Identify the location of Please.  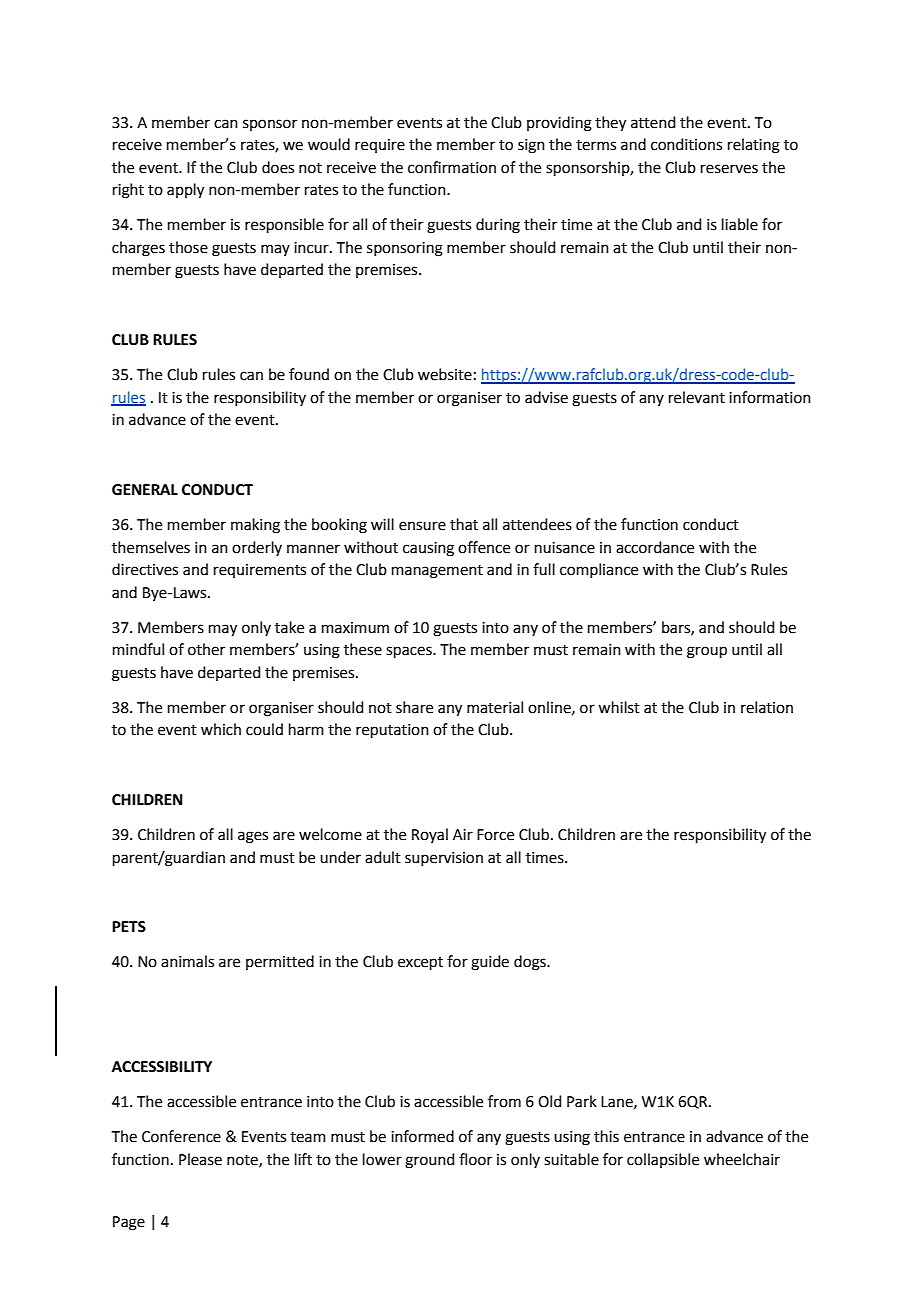
(200, 1159).
